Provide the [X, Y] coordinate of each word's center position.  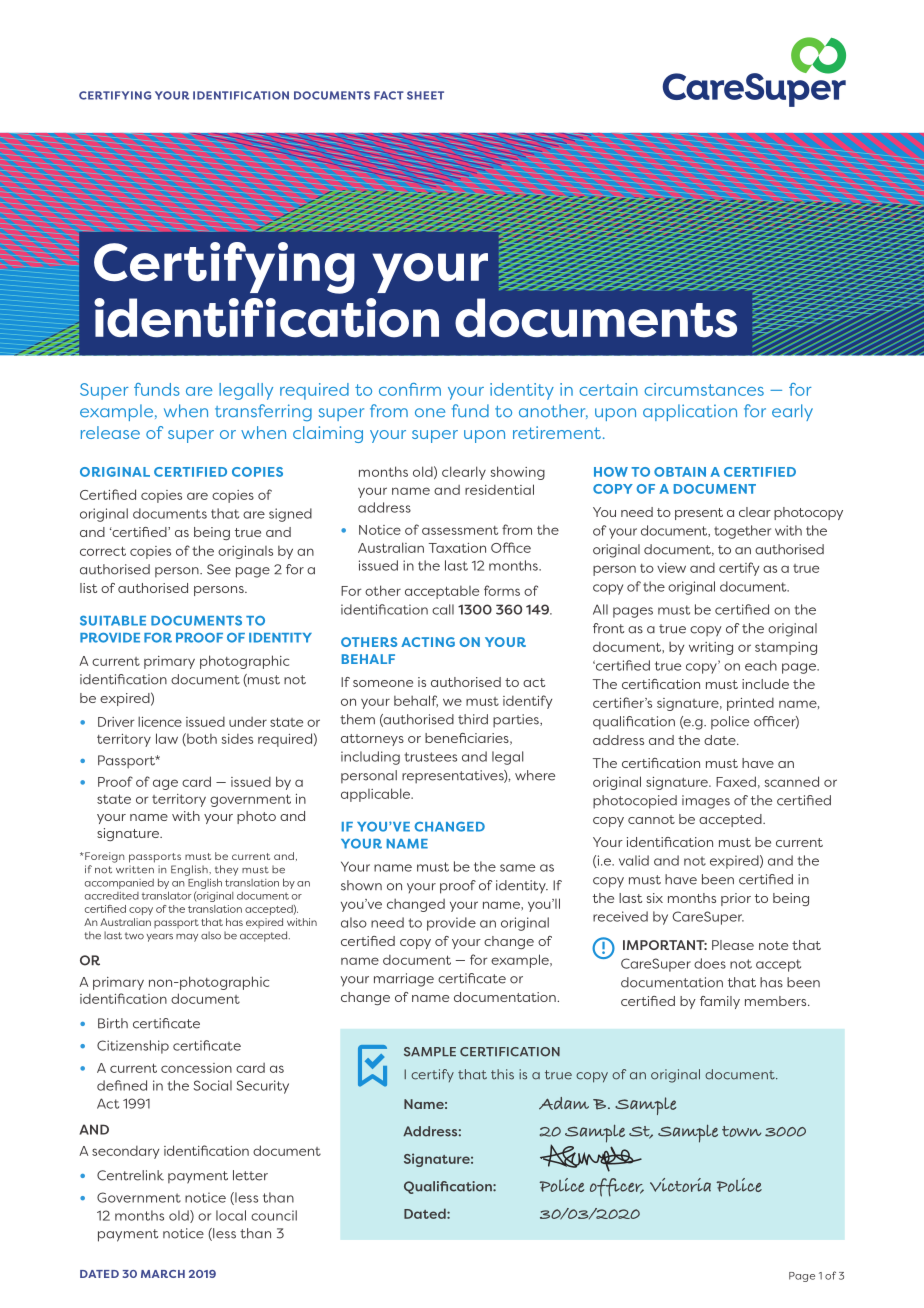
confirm [410, 389]
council [274, 1215]
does [710, 963]
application [690, 412]
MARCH [163, 1274]
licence [160, 721]
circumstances [704, 389]
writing [711, 648]
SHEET [425, 95]
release [110, 432]
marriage [404, 980]
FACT [389, 95]
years [159, 938]
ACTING [428, 642]
